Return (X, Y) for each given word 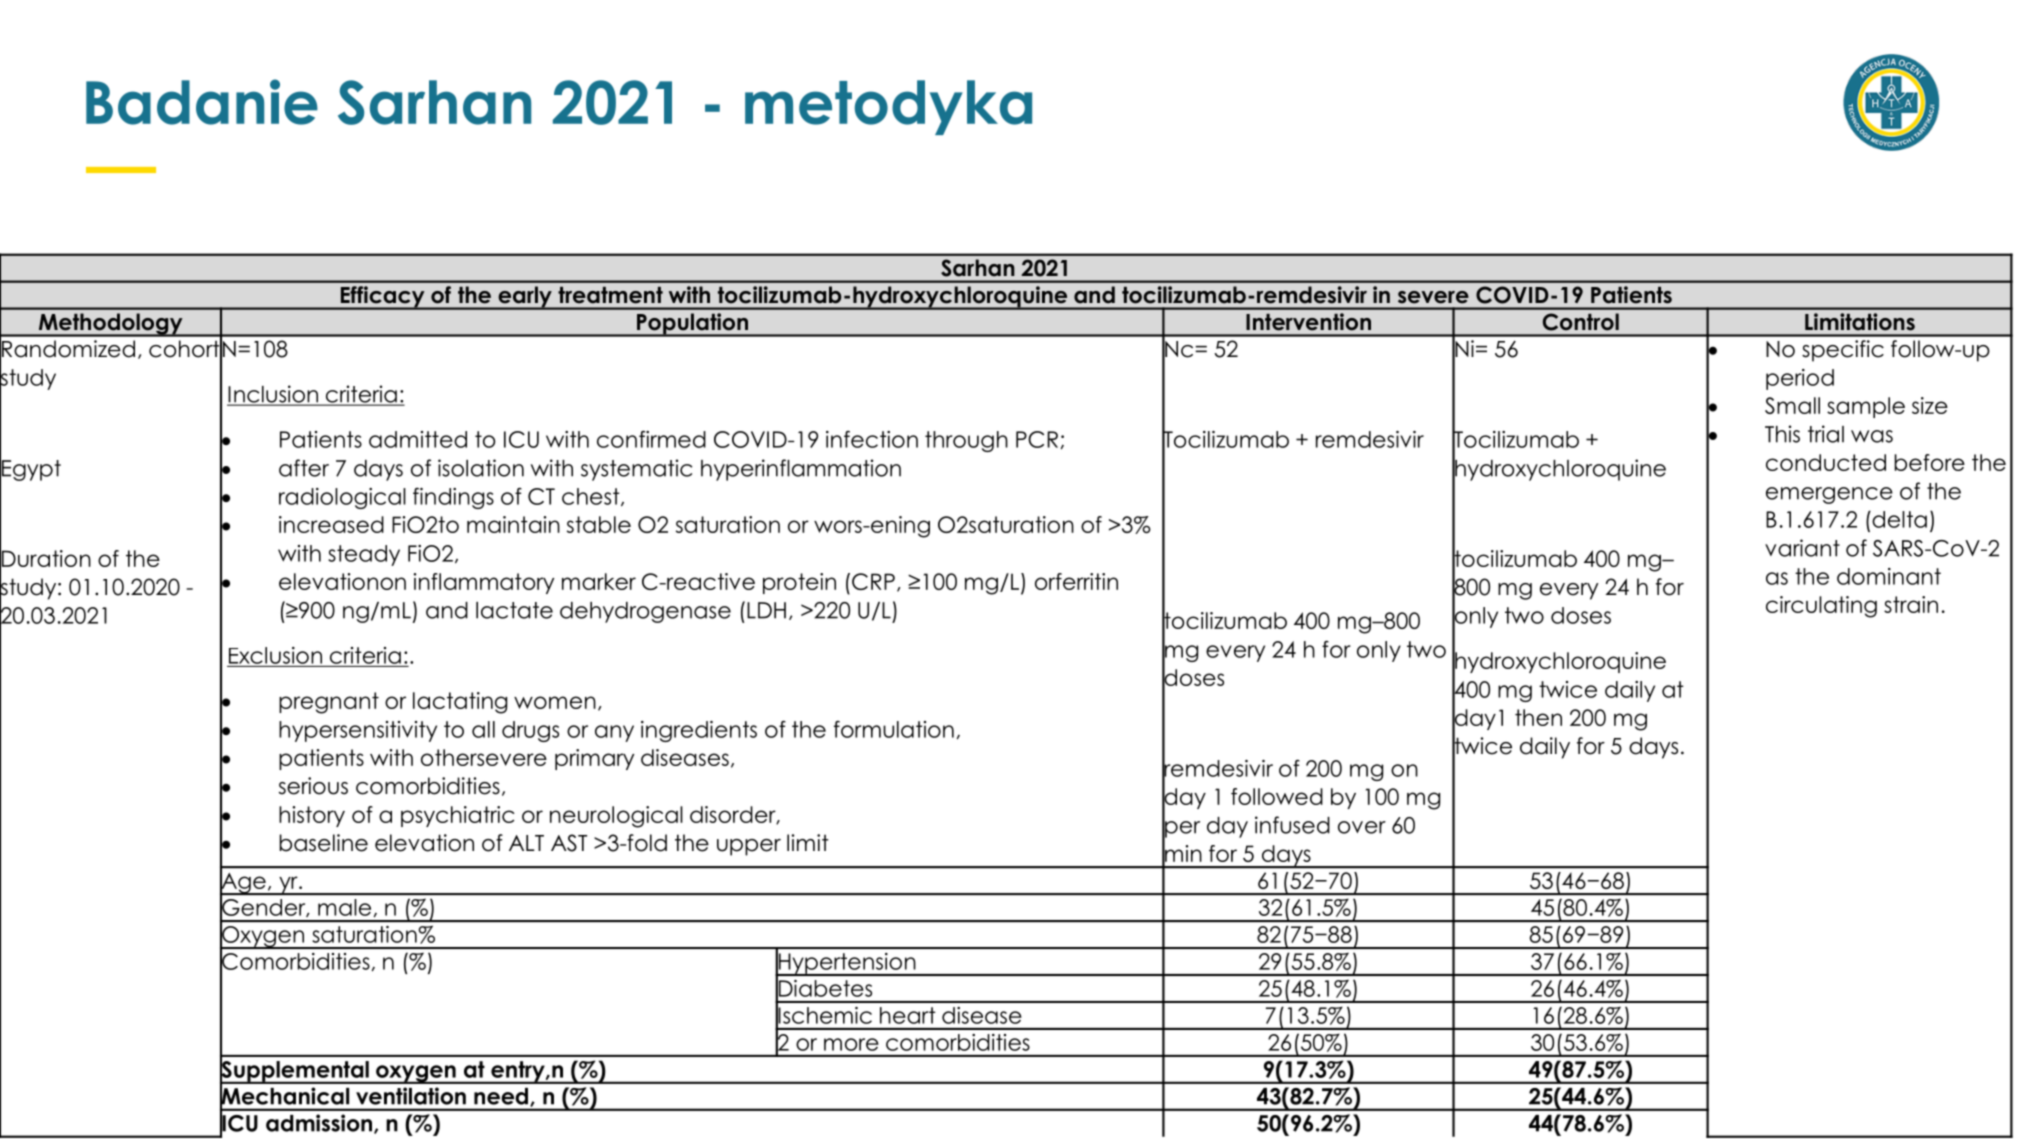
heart (908, 1015)
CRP (873, 581)
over (1362, 827)
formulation (894, 729)
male (344, 907)
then (1538, 717)
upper (749, 847)
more (851, 1044)
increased (331, 524)
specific (1843, 351)
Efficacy (382, 298)
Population (692, 325)
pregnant (329, 703)
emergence (1829, 495)
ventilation (411, 1096)
